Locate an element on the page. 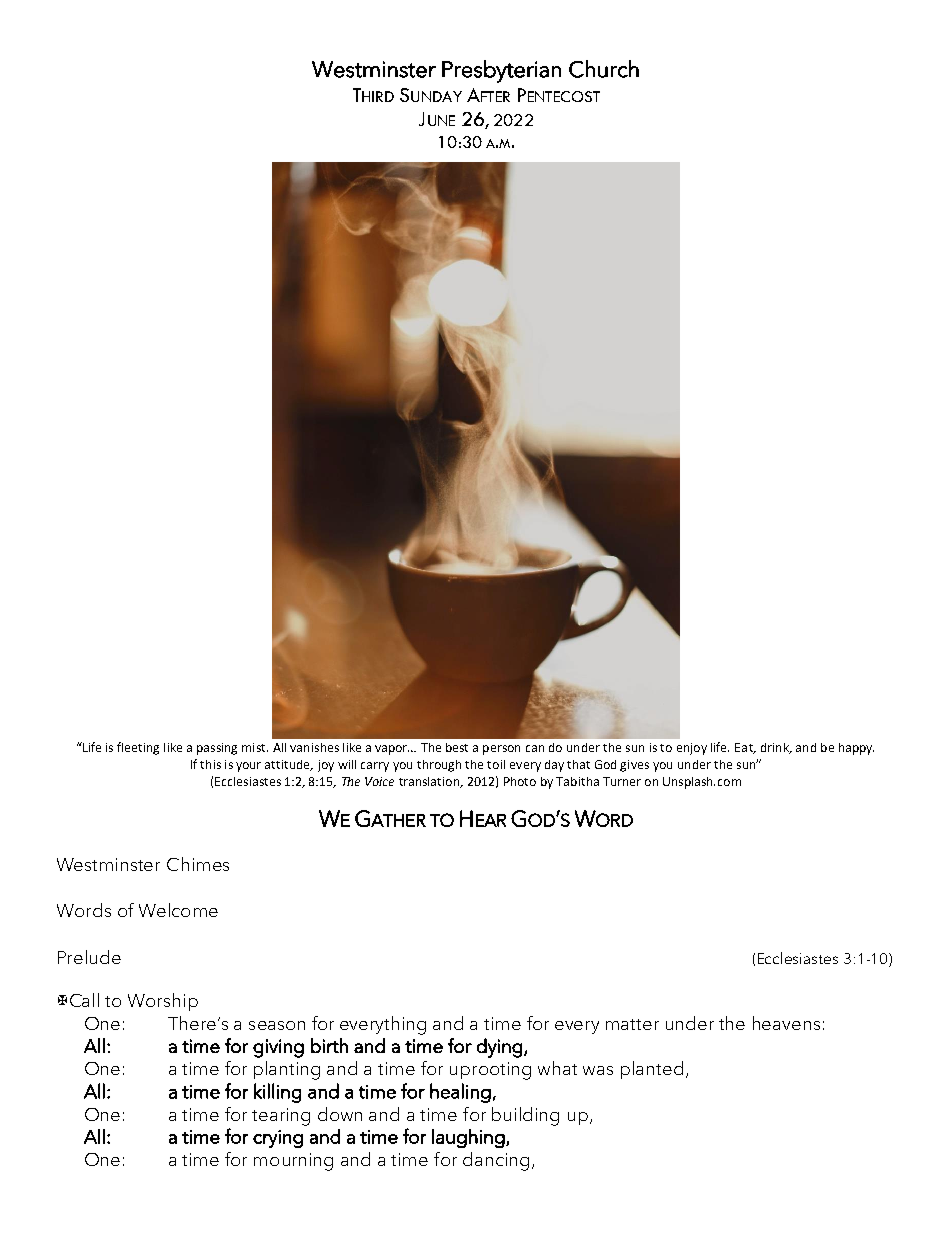 This image has height=1233, width=952. Eat is located at coordinates (745, 748).
